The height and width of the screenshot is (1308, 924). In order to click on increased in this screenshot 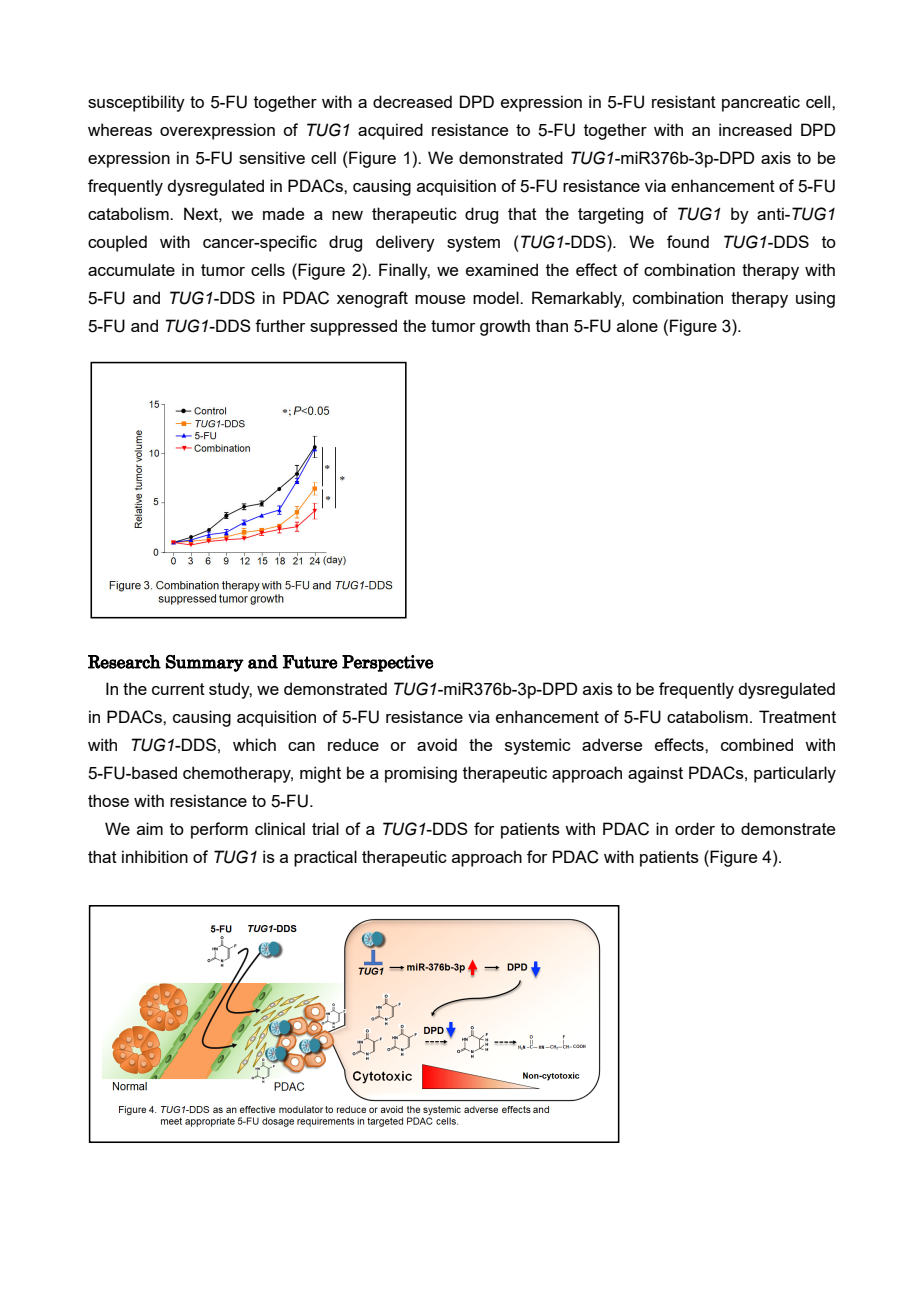, I will do `click(755, 129)`.
